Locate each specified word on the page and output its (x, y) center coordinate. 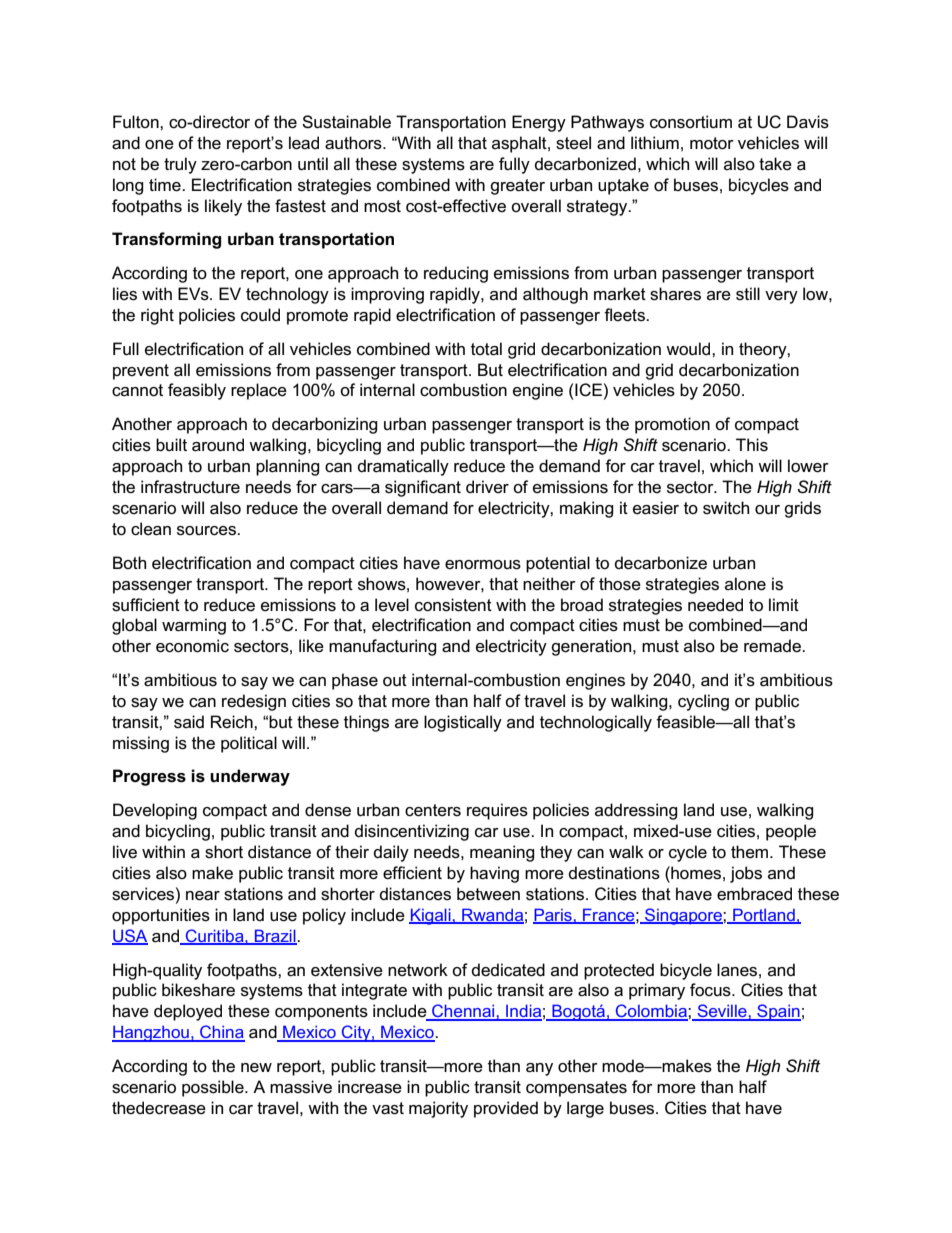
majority (438, 1109)
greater (517, 187)
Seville (722, 1012)
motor (712, 143)
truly (180, 165)
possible (214, 1088)
